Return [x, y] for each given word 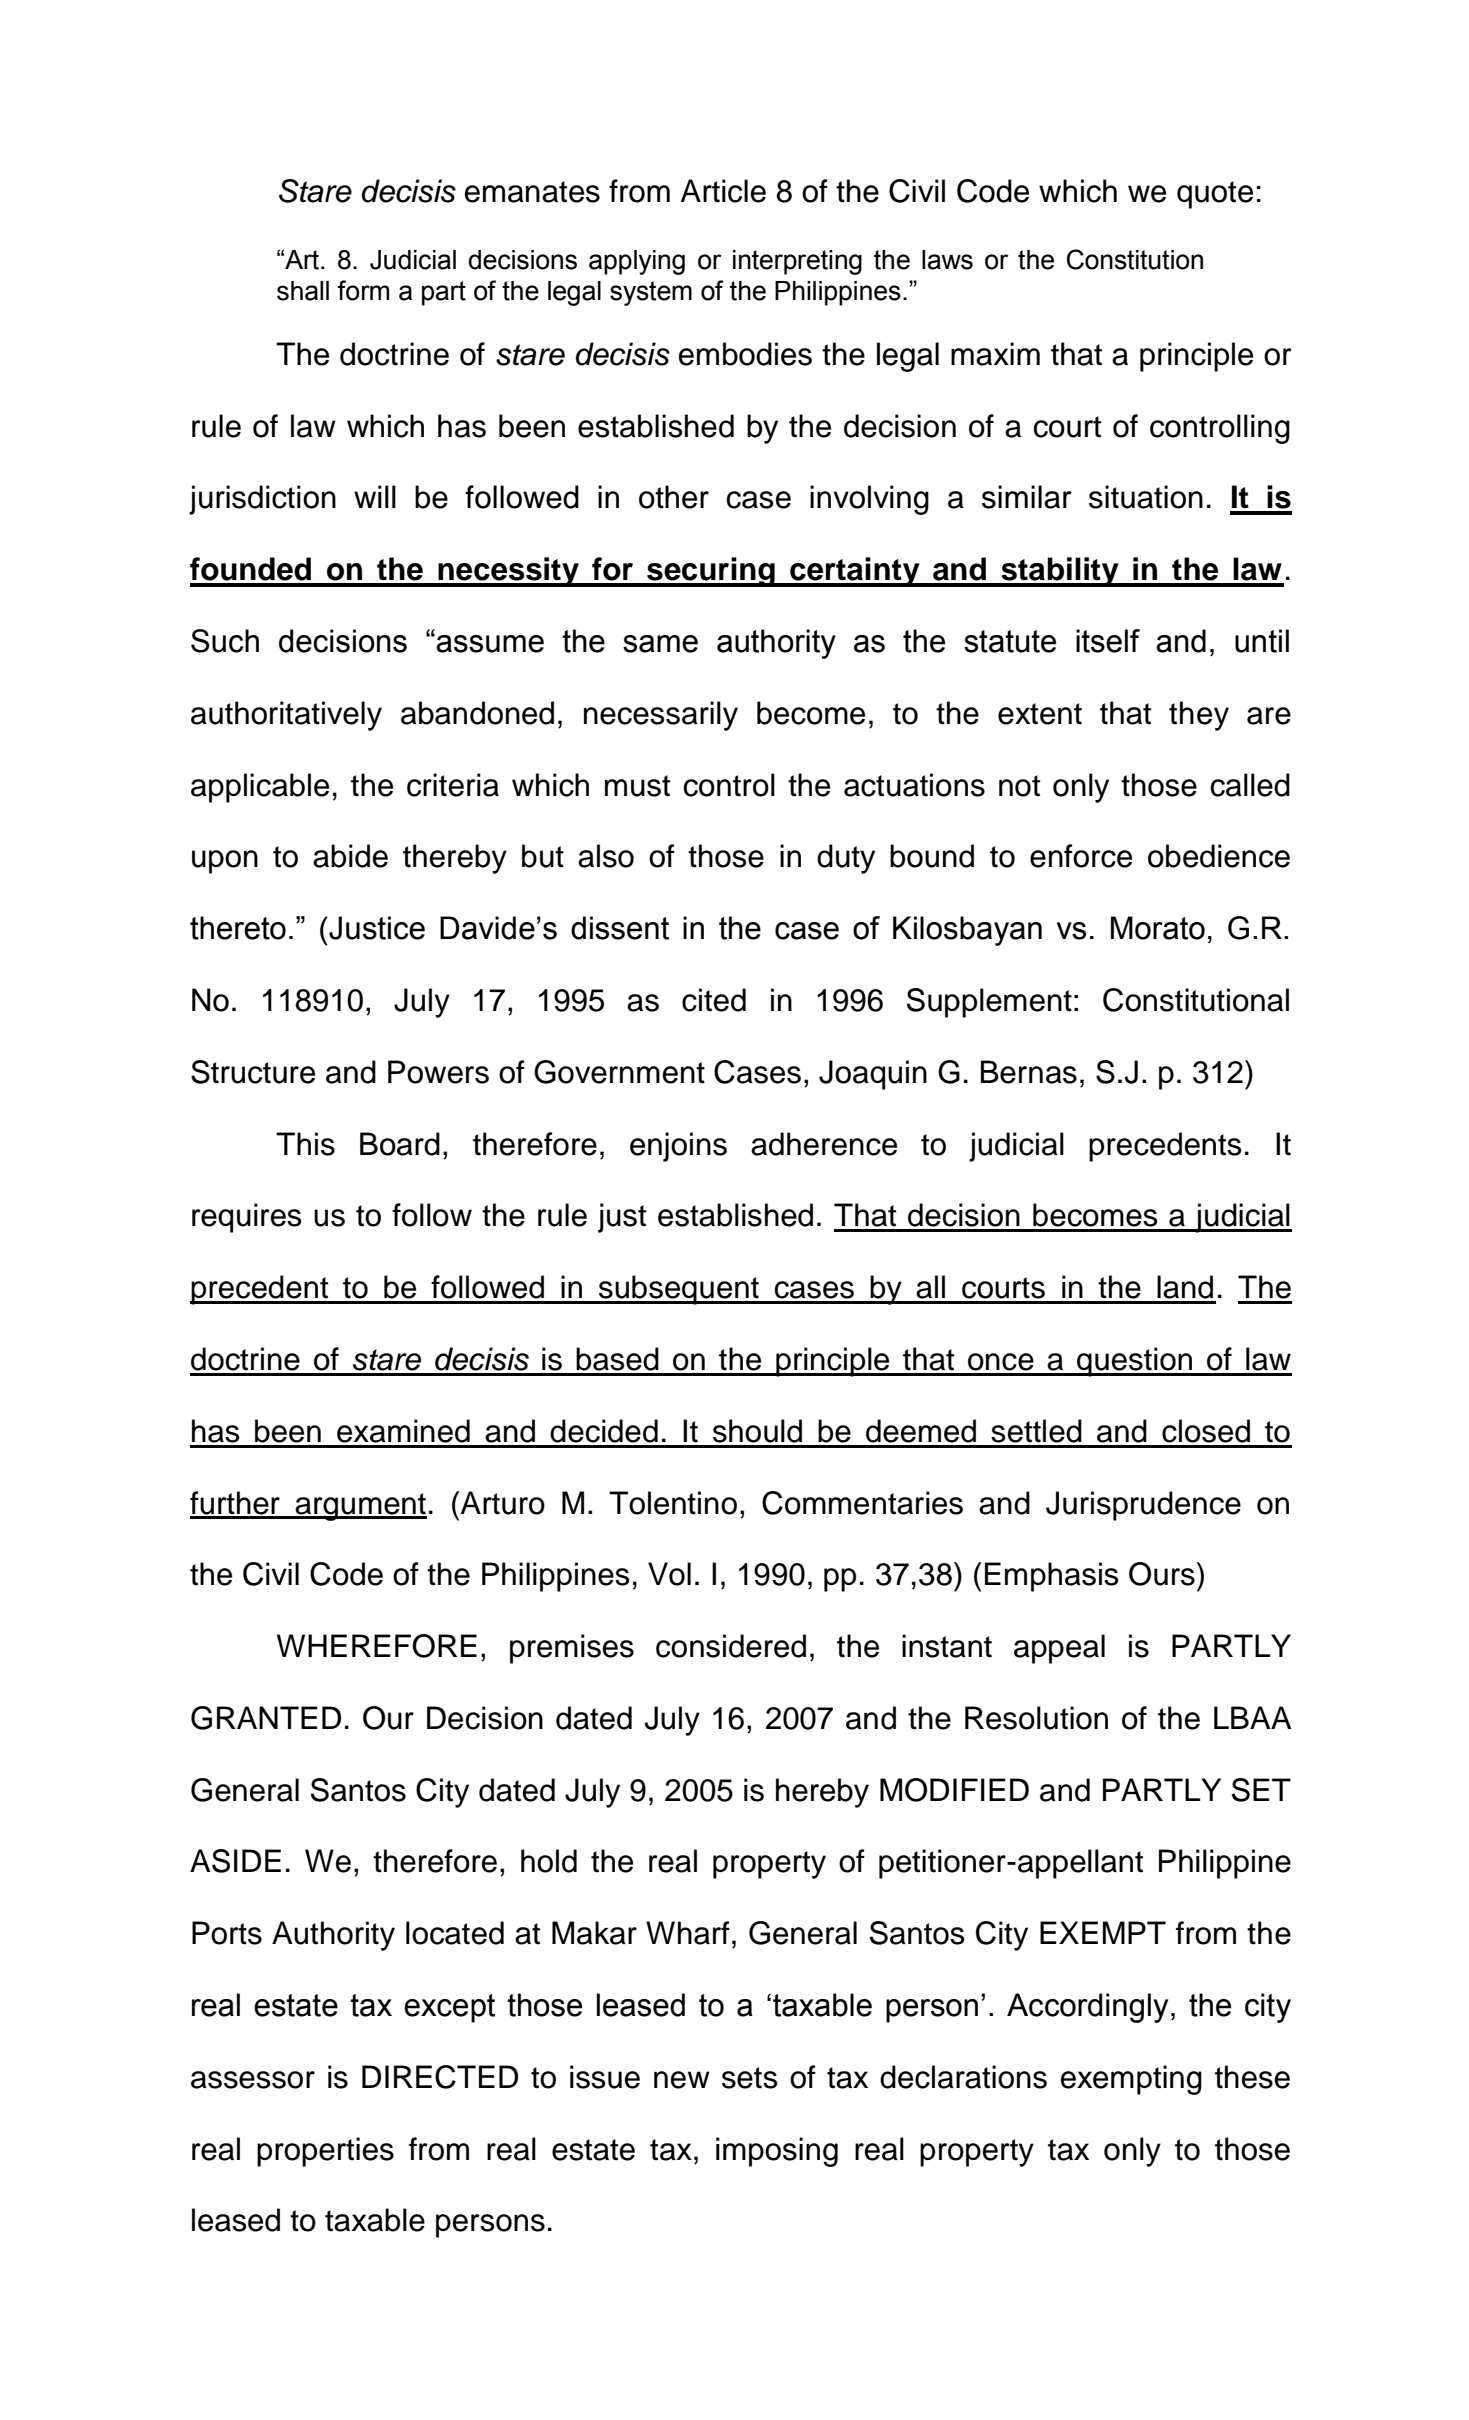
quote [1215, 195]
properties [325, 2152]
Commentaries [862, 1503]
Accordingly [1087, 2008]
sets [750, 2078]
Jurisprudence [1143, 1506]
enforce [1081, 856]
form [363, 290]
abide [350, 856]
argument [360, 1507]
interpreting [797, 262]
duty [846, 859]
